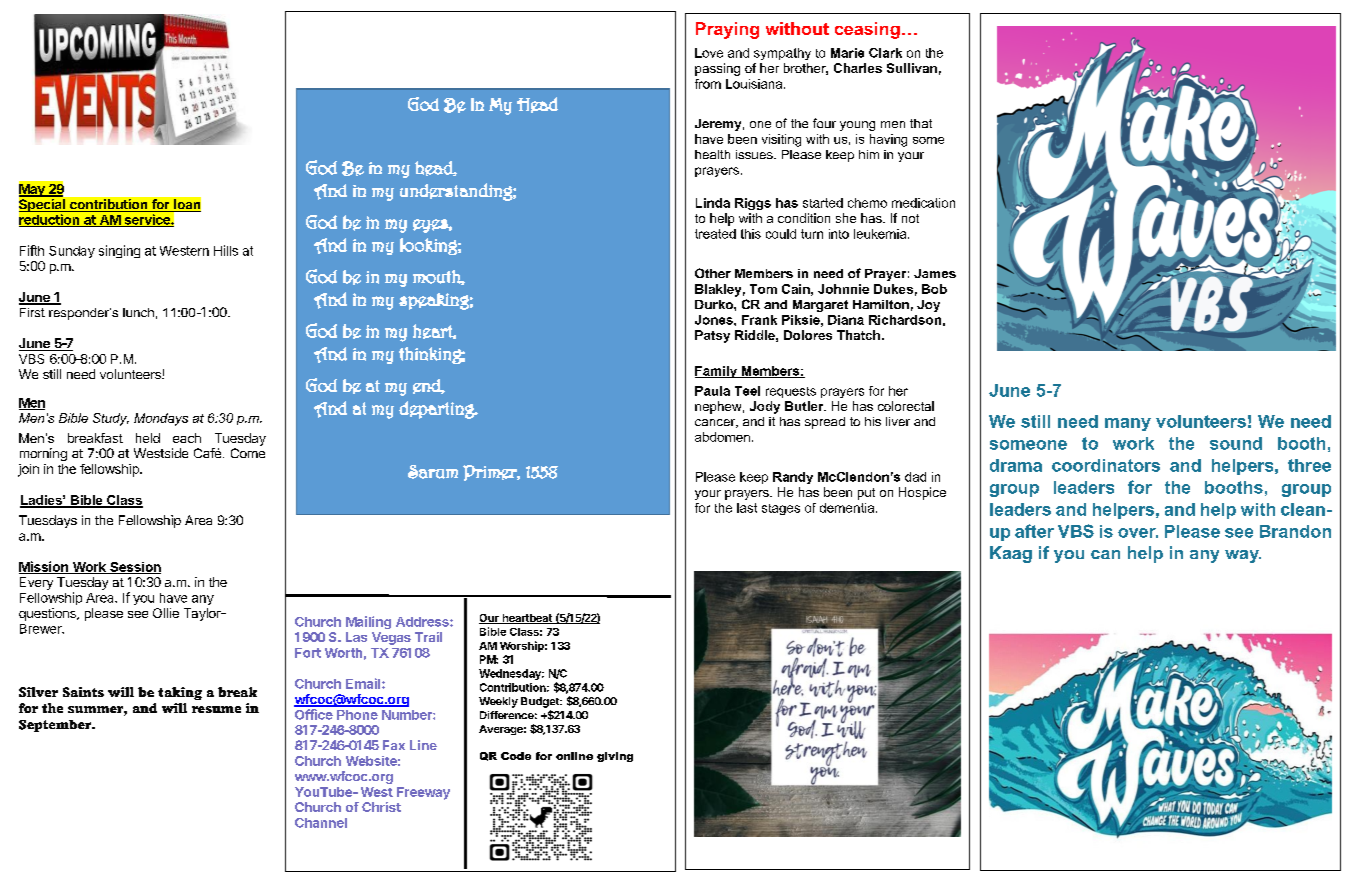 Image resolution: width=1372 pixels, height=887 pixels. What do you see at coordinates (248, 453) in the image?
I see `Come` at bounding box center [248, 453].
